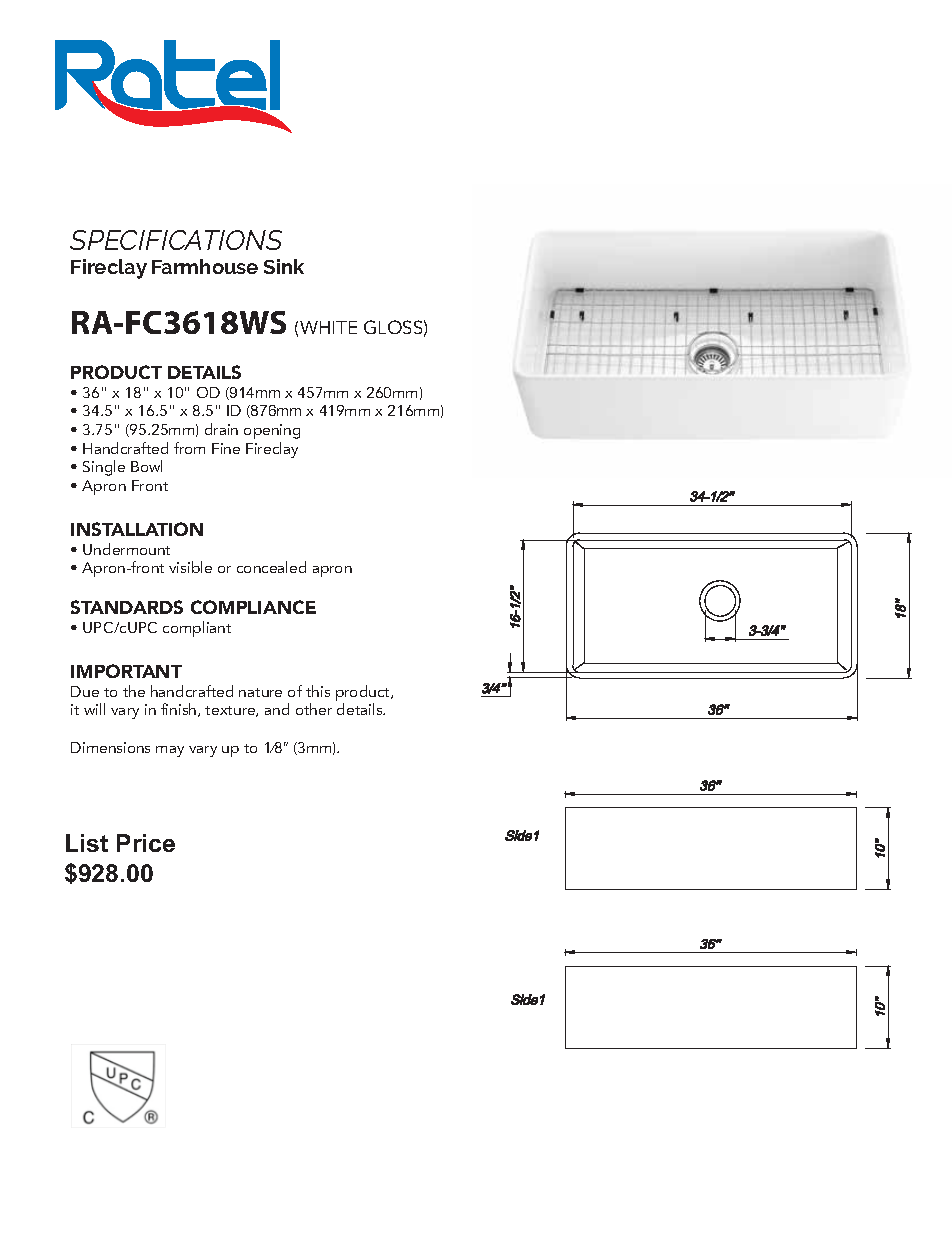  Describe the element at coordinates (272, 431) in the page. I see `opening` at that location.
